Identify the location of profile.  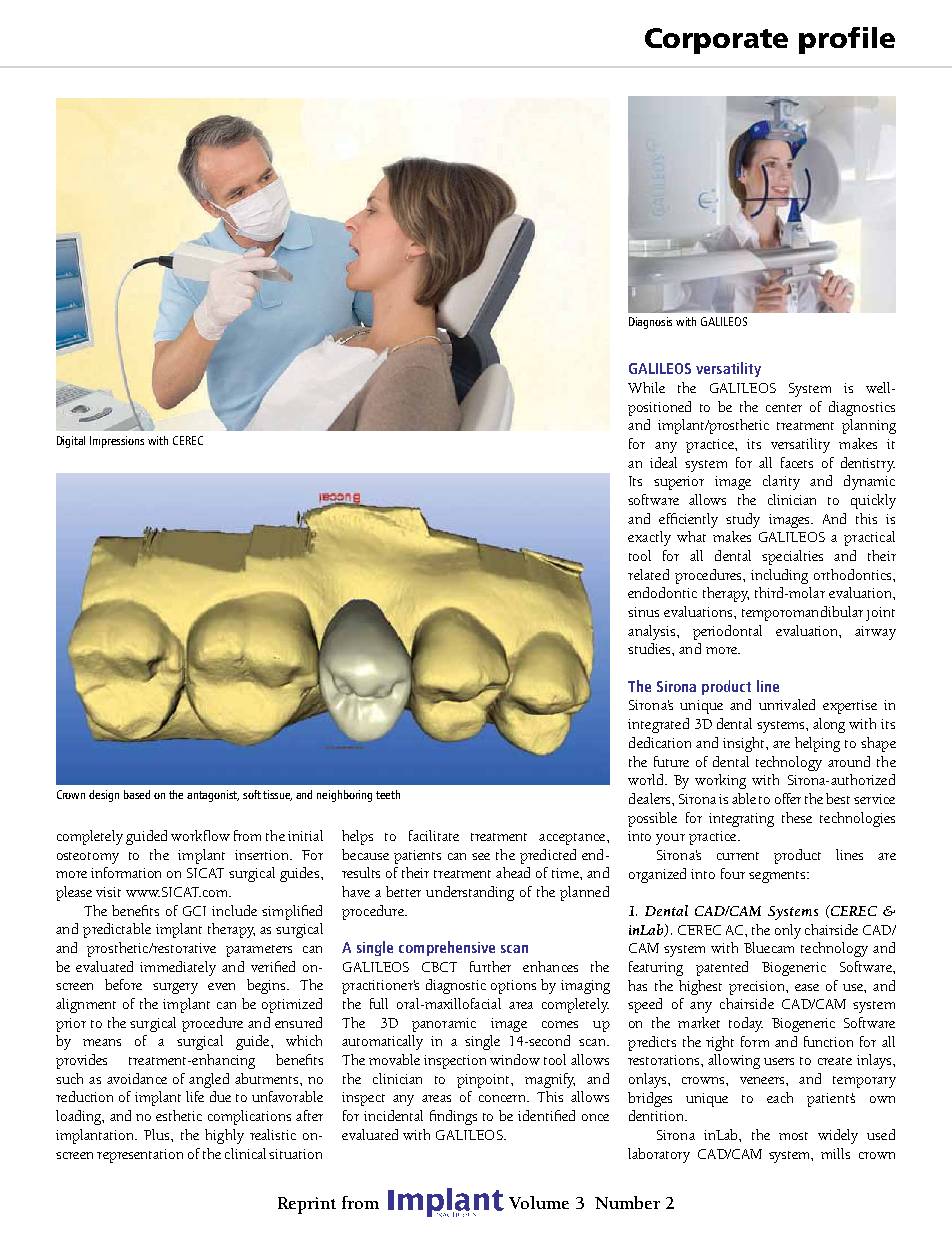
(847, 40).
